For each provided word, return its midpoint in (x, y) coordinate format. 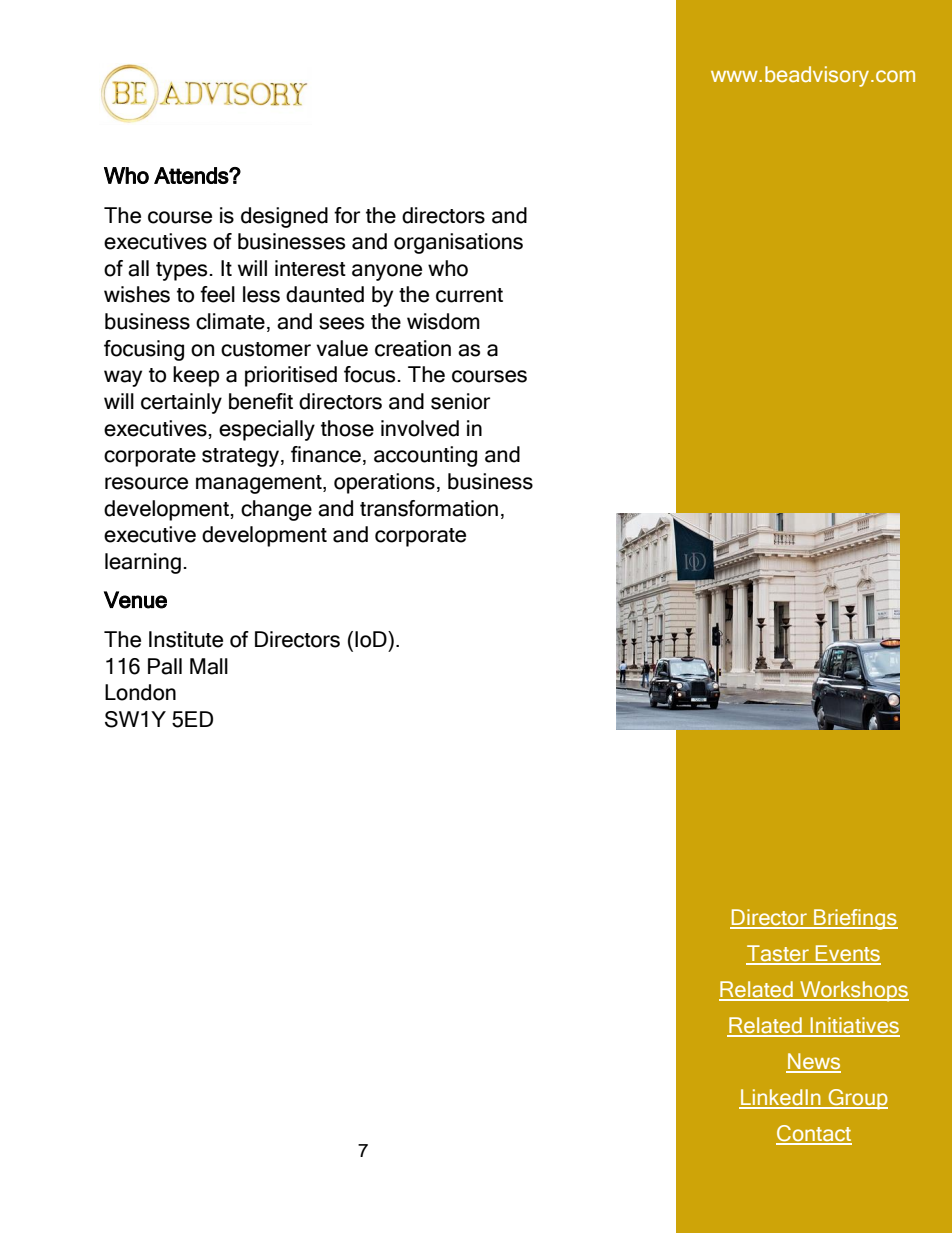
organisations (458, 243)
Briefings (855, 919)
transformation (429, 508)
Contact (814, 1134)
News (813, 1062)
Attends (192, 175)
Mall (209, 666)
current (469, 295)
